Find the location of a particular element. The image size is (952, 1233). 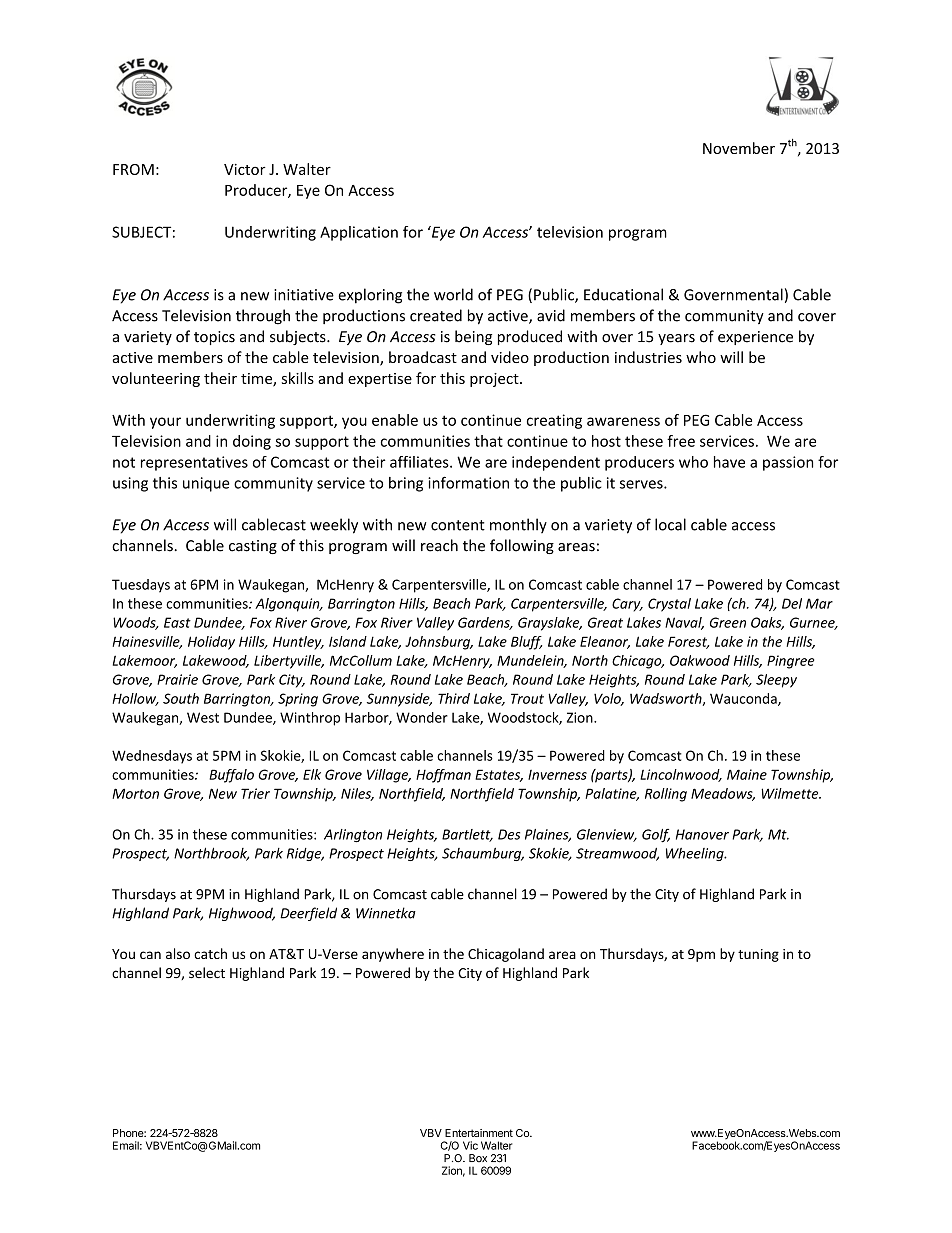

Victor is located at coordinates (245, 169).
